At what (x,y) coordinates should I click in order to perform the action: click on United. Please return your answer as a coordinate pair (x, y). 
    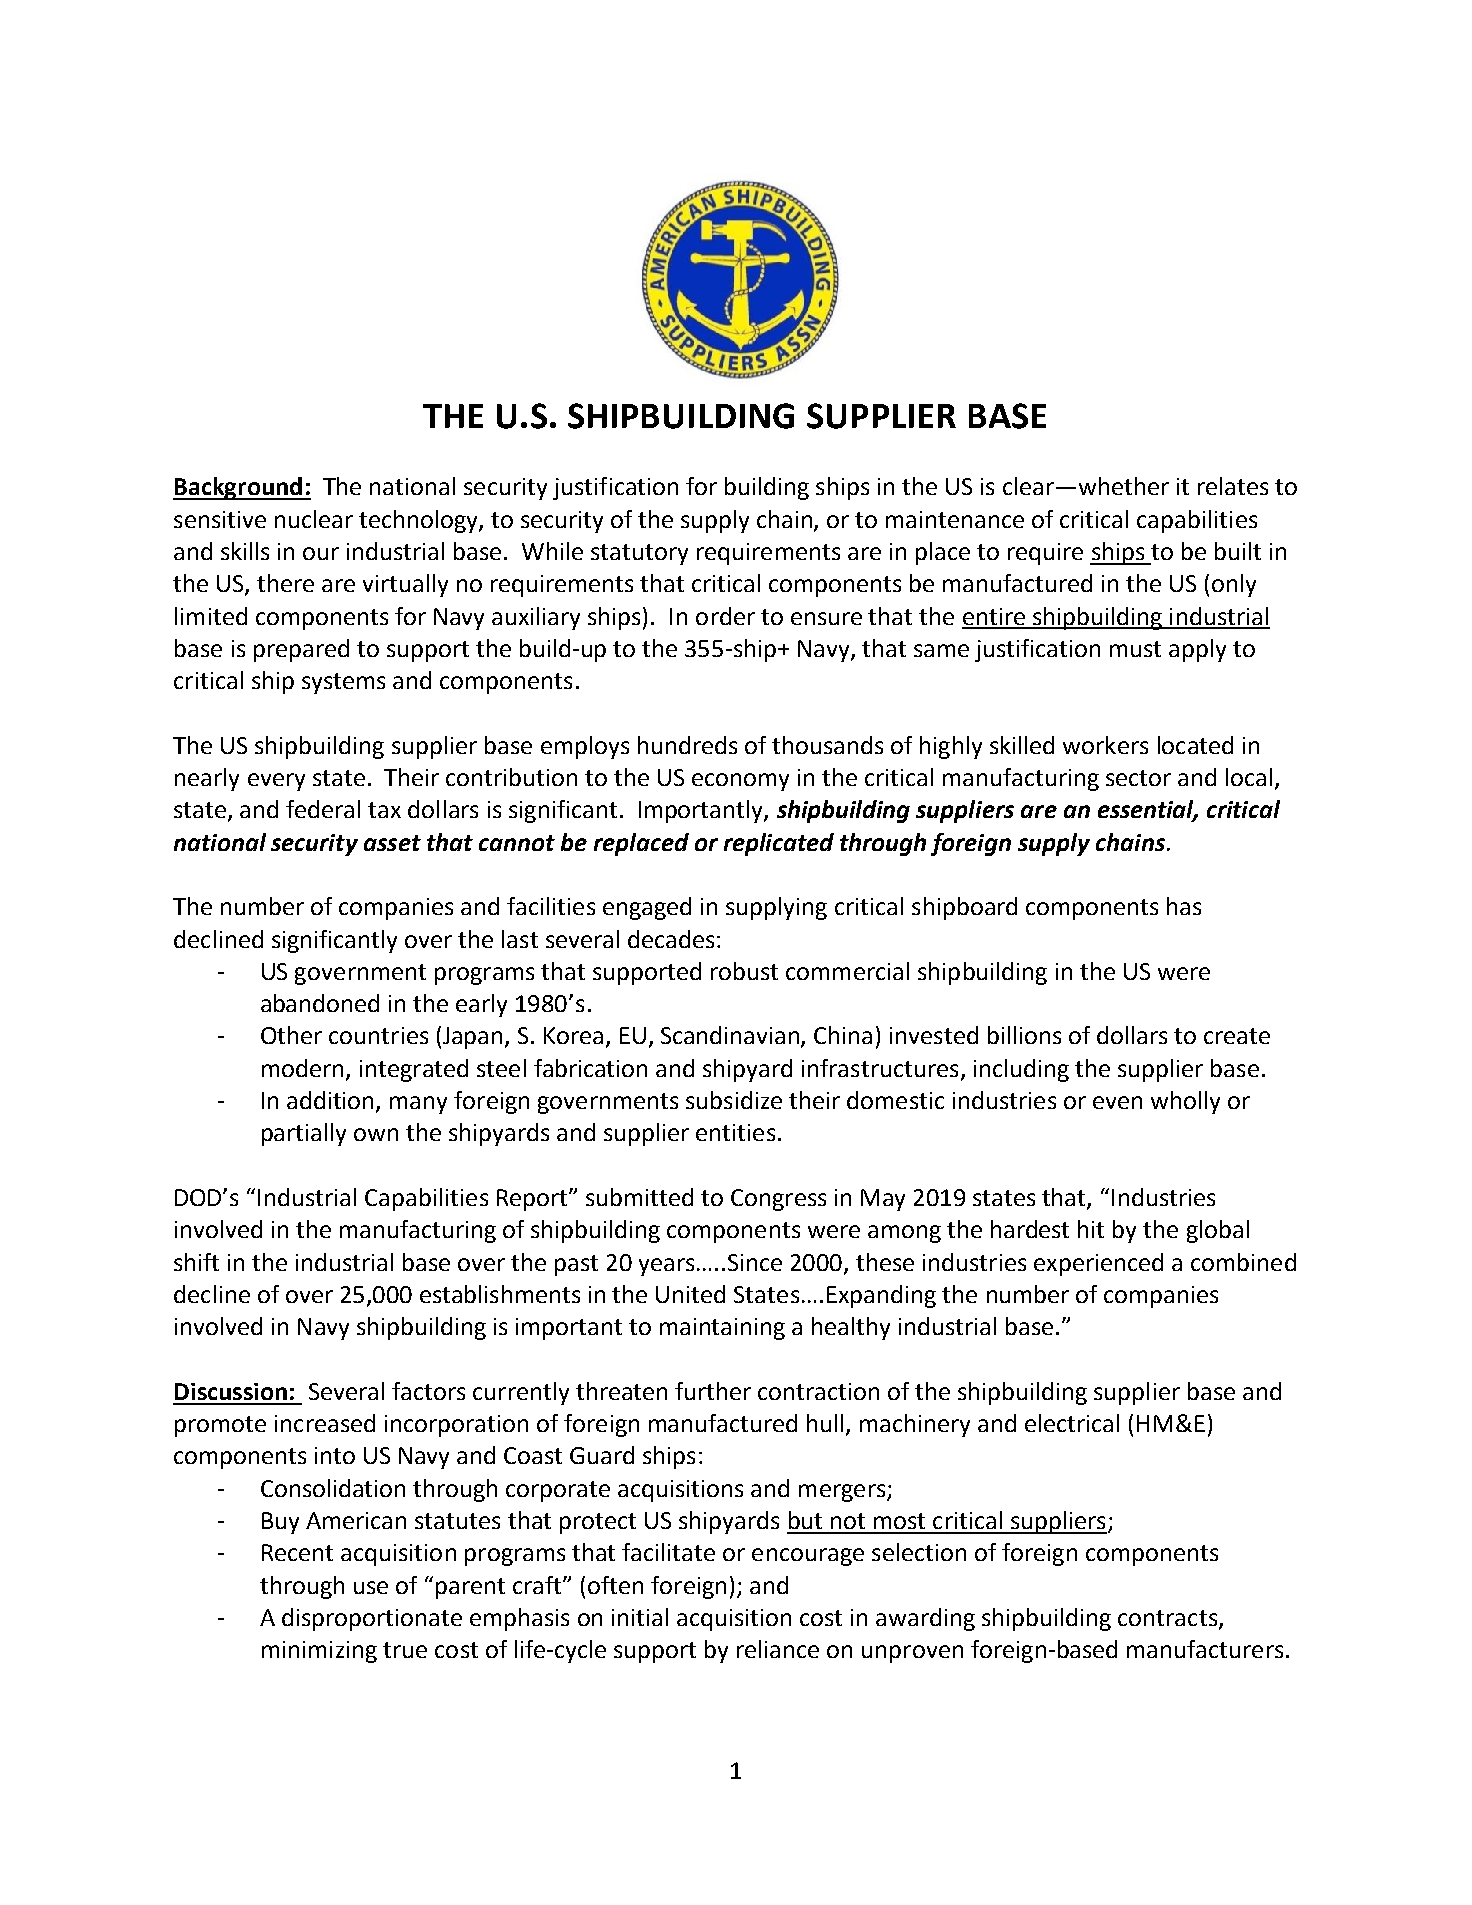
    Looking at the image, I should click on (690, 1294).
